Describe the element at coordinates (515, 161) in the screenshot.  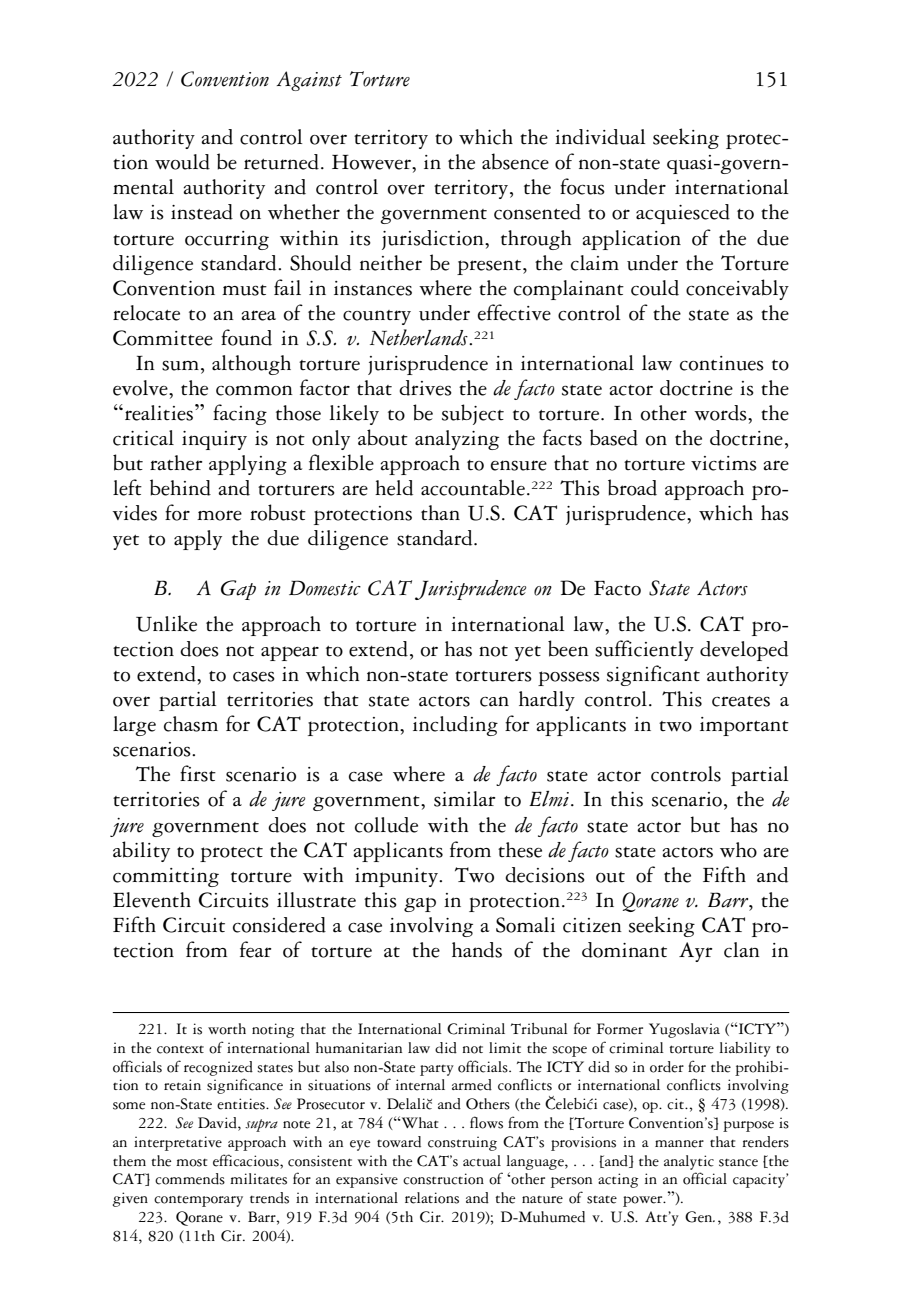
I see `absence` at that location.
